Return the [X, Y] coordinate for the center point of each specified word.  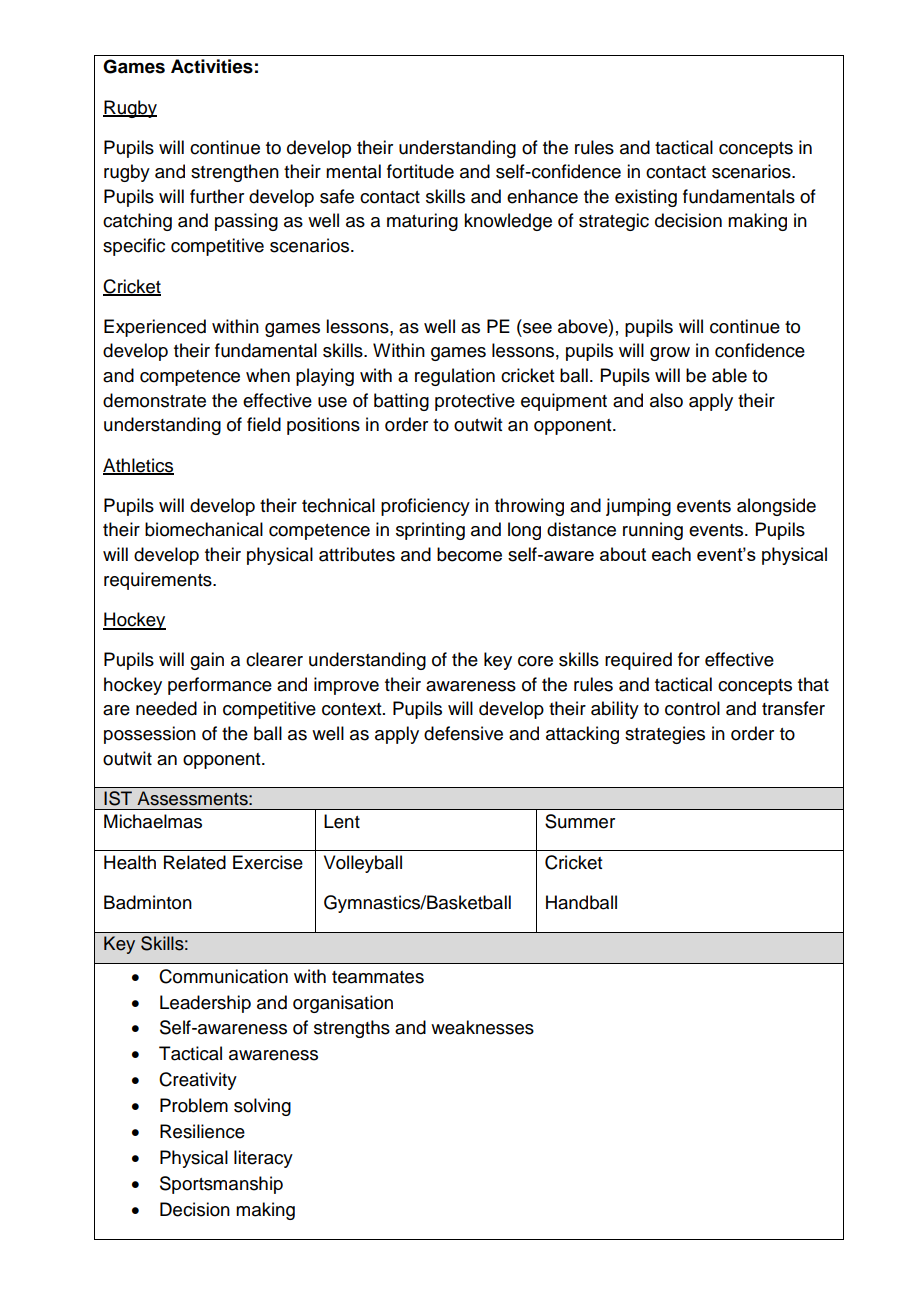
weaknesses [482, 1027]
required [638, 661]
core [535, 661]
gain [207, 661]
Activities [212, 66]
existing [646, 198]
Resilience [202, 1131]
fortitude [420, 171]
